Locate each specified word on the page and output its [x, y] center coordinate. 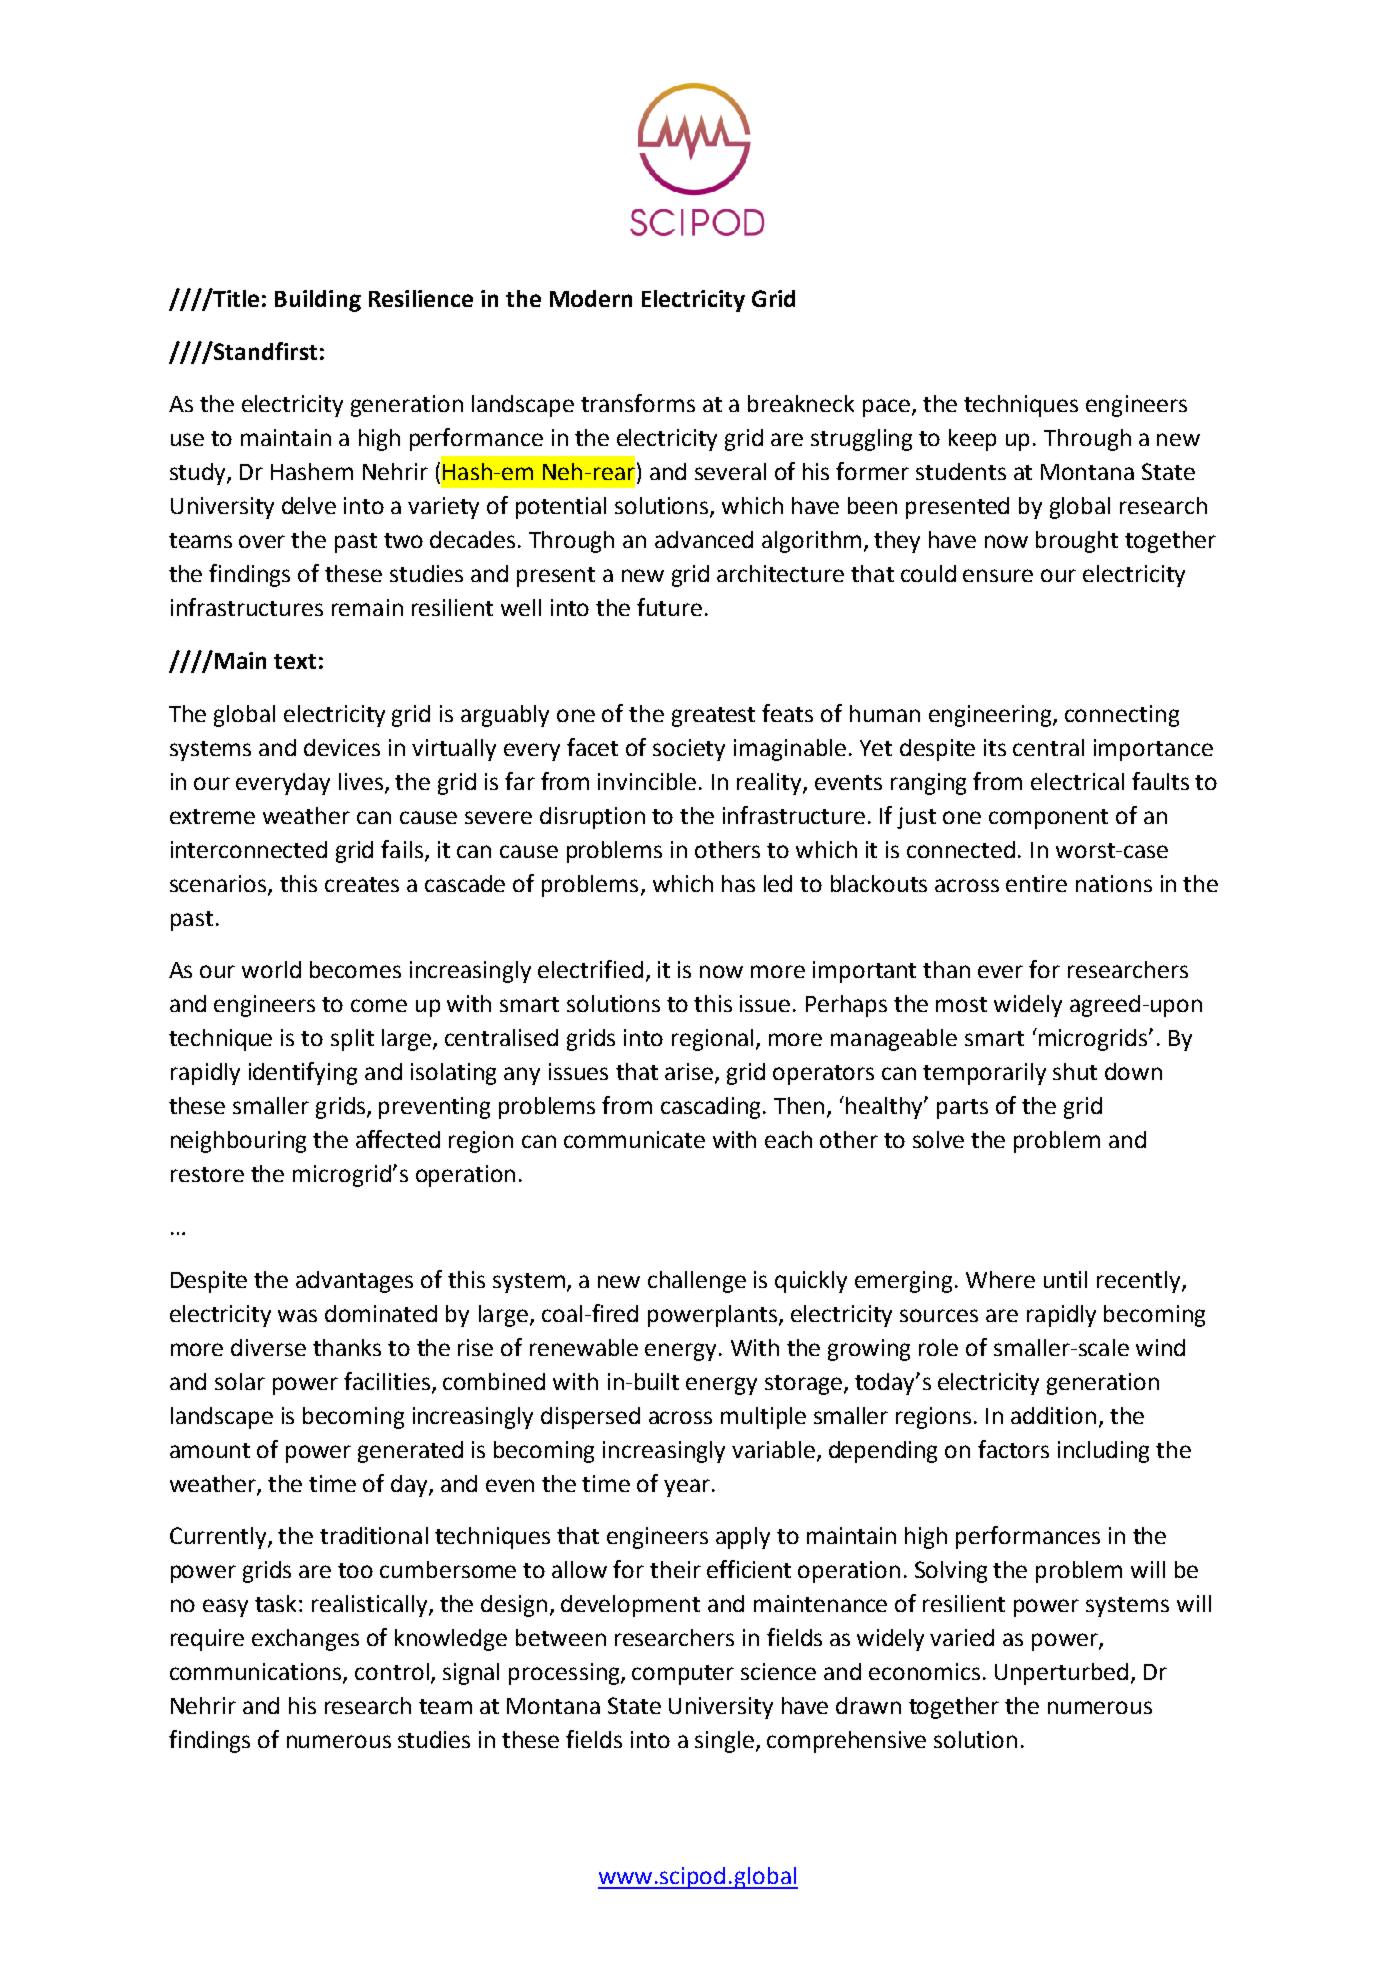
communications [257, 1673]
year [688, 1488]
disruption [592, 818]
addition [1053, 1415]
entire [1036, 883]
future [669, 607]
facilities [387, 1381]
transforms [638, 403]
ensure [998, 575]
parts [962, 1109]
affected [398, 1139]
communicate [634, 1139]
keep [972, 440]
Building [318, 301]
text [295, 661]
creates [362, 884]
